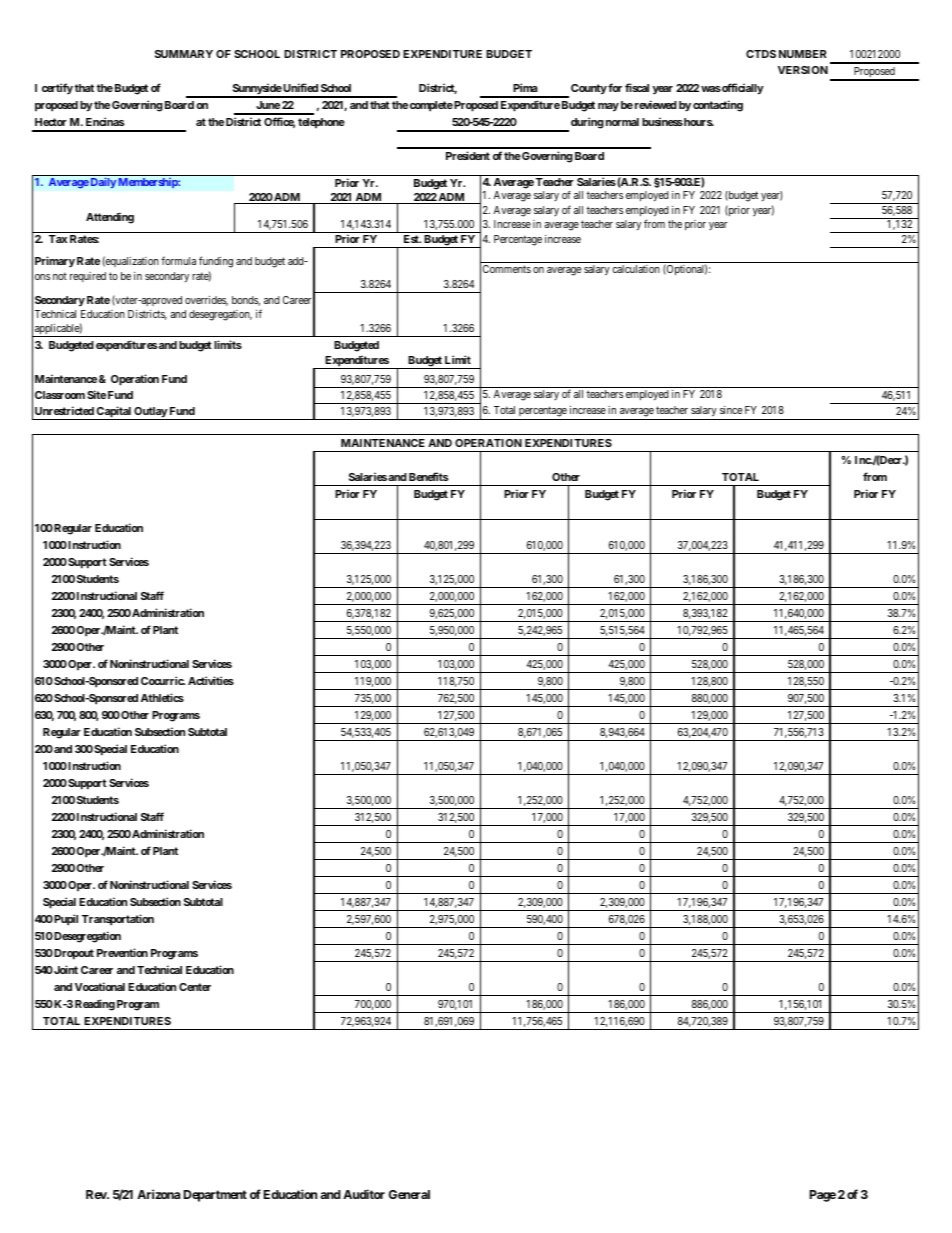 This document has width=952, height=1233. Describe the element at coordinates (150, 413) in the document. I see `Outlay` at that location.
